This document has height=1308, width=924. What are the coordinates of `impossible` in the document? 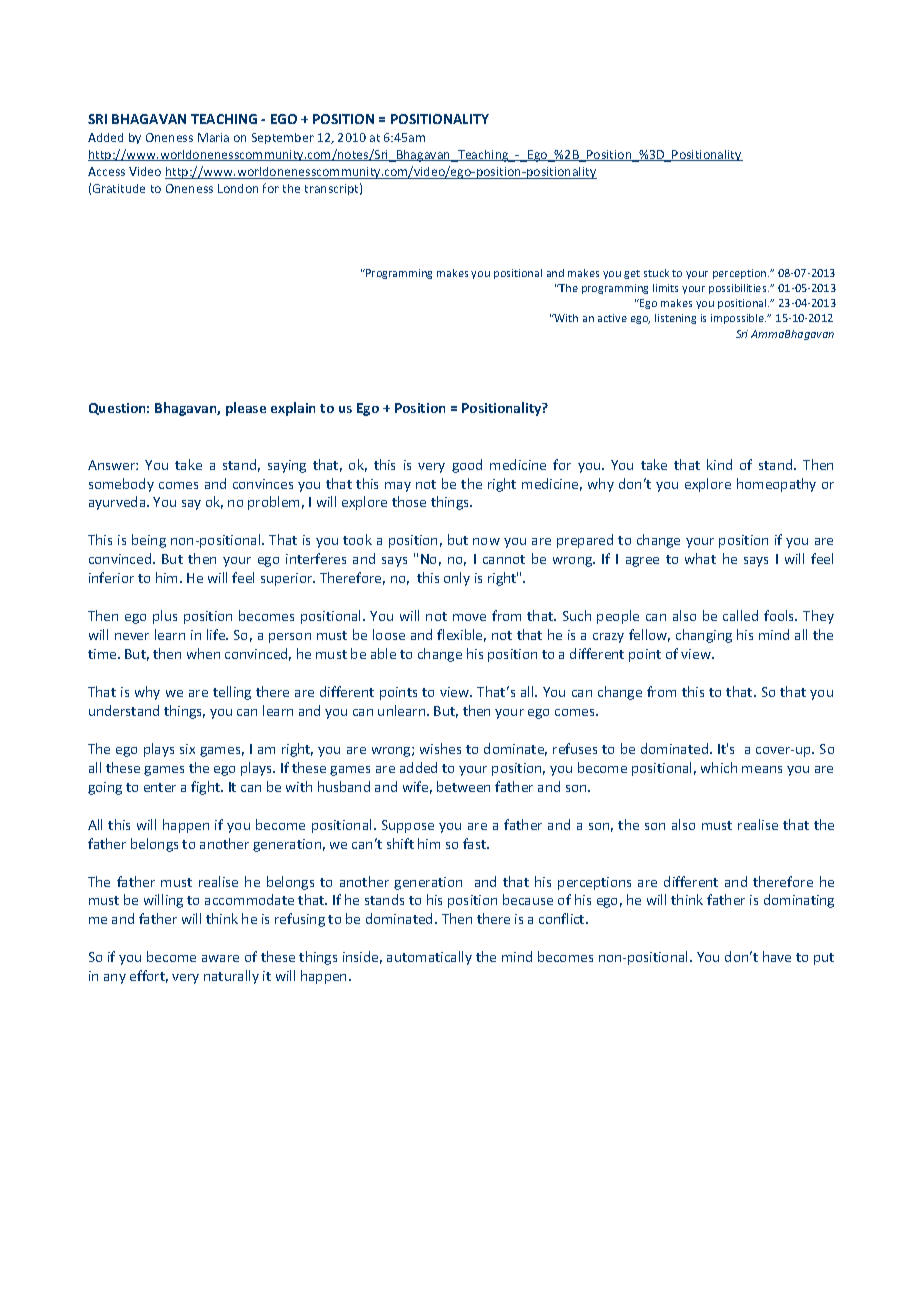 It's located at (738, 319).
